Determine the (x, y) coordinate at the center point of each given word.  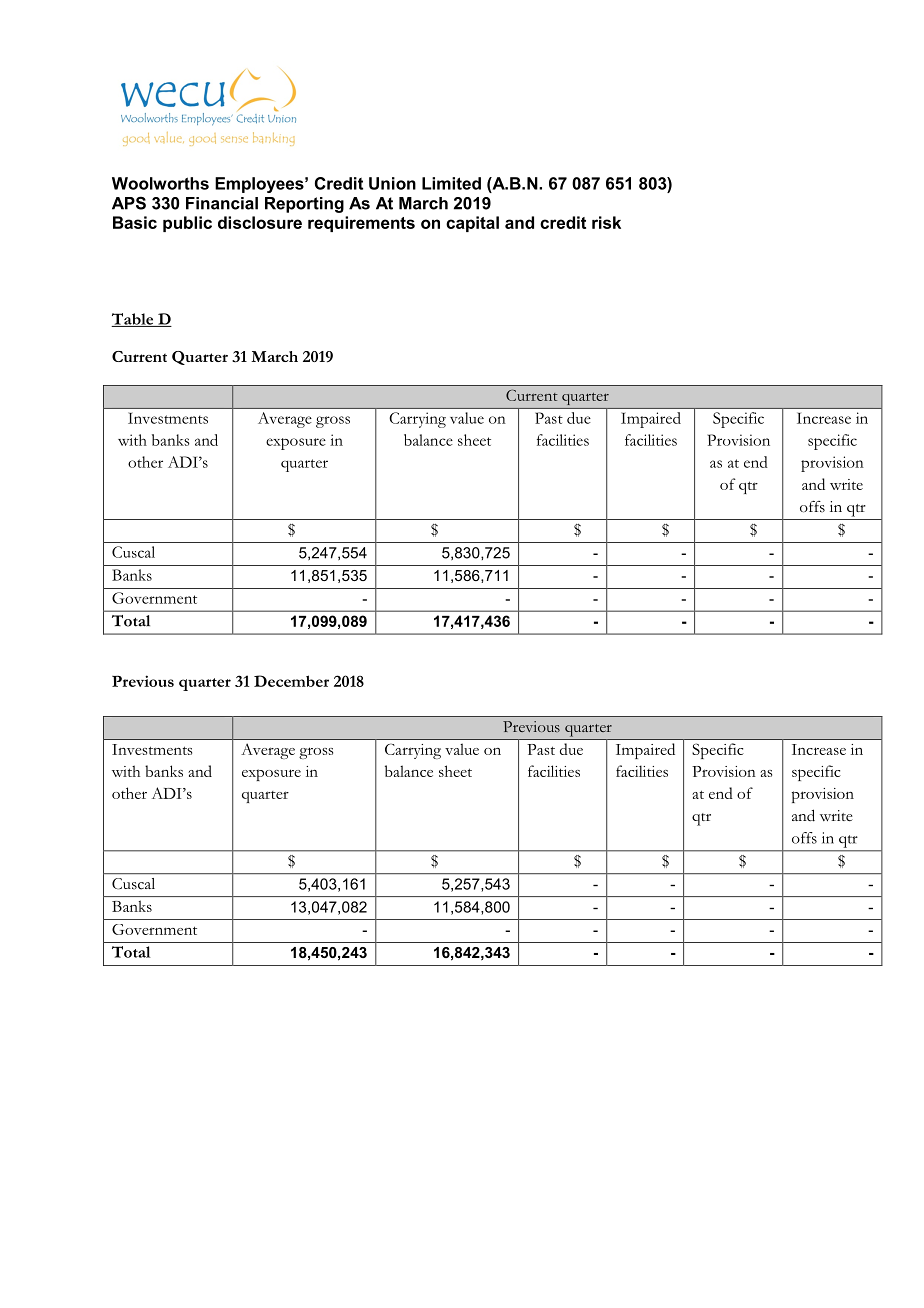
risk (606, 222)
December (291, 681)
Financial (222, 203)
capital (472, 224)
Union (392, 183)
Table (133, 320)
